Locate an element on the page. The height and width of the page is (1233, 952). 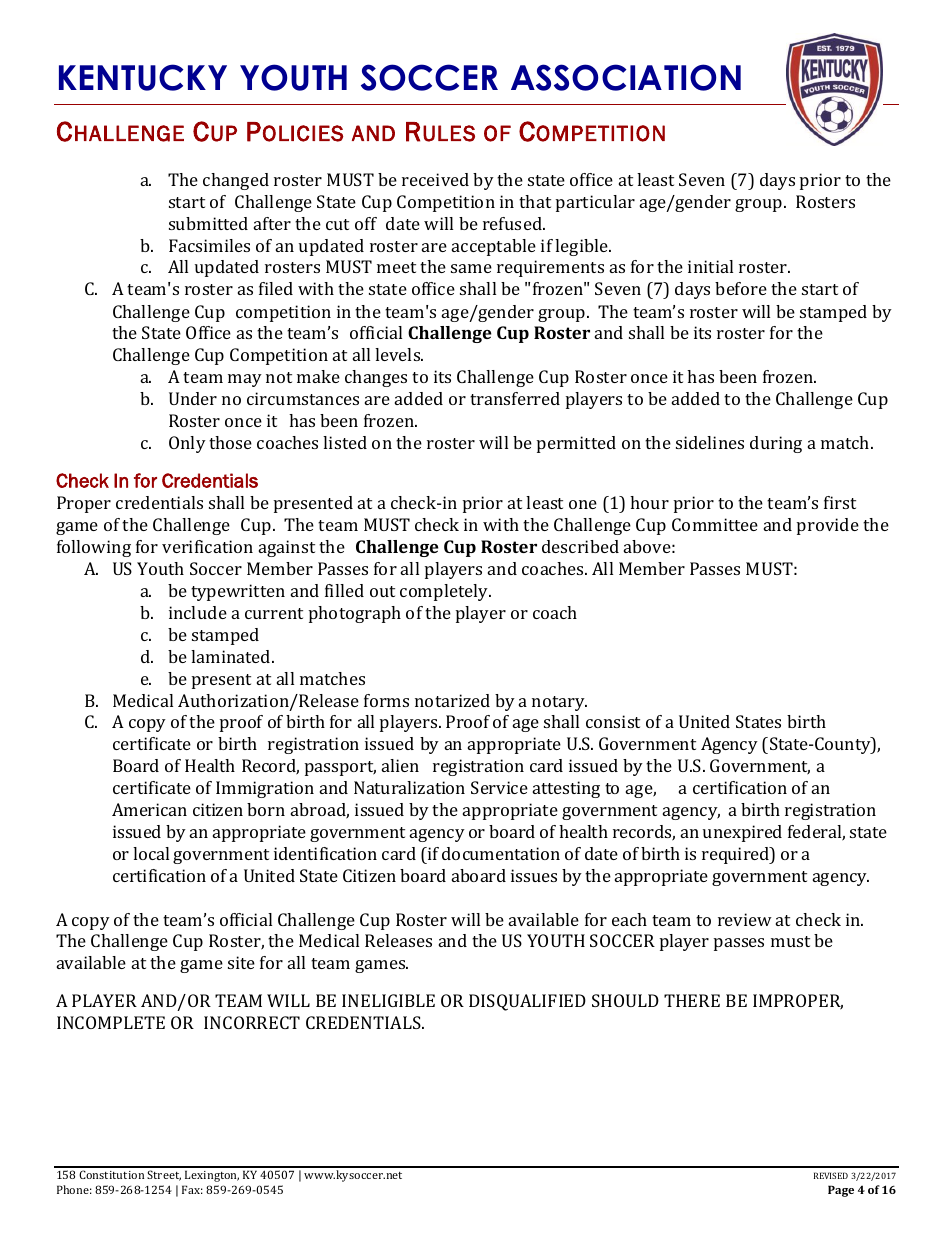
unexpired is located at coordinates (742, 833).
